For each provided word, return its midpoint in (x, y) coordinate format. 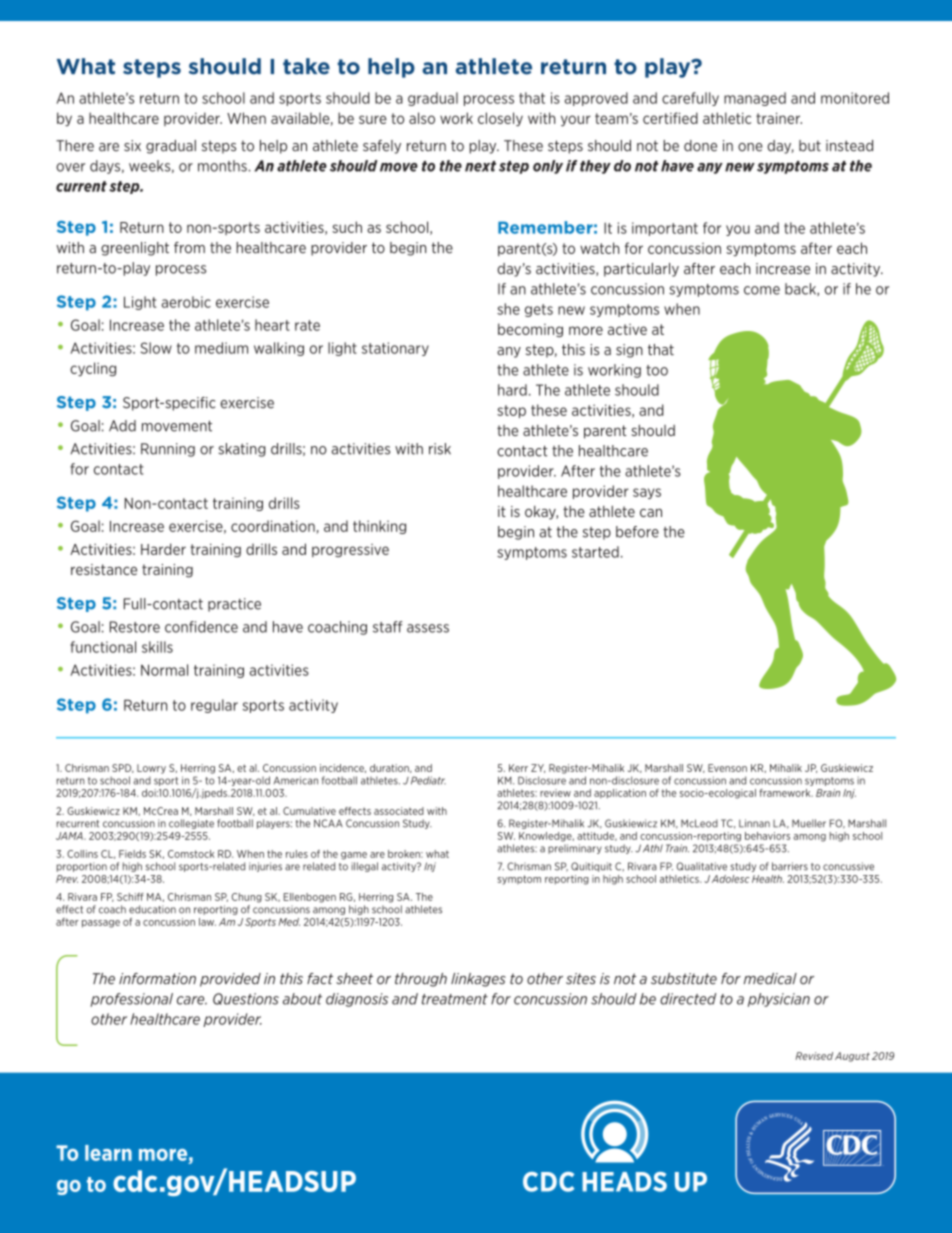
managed (755, 99)
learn (108, 1153)
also (422, 118)
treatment (455, 999)
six (132, 145)
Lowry (151, 769)
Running (168, 450)
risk (440, 449)
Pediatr (428, 780)
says (647, 493)
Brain (828, 793)
